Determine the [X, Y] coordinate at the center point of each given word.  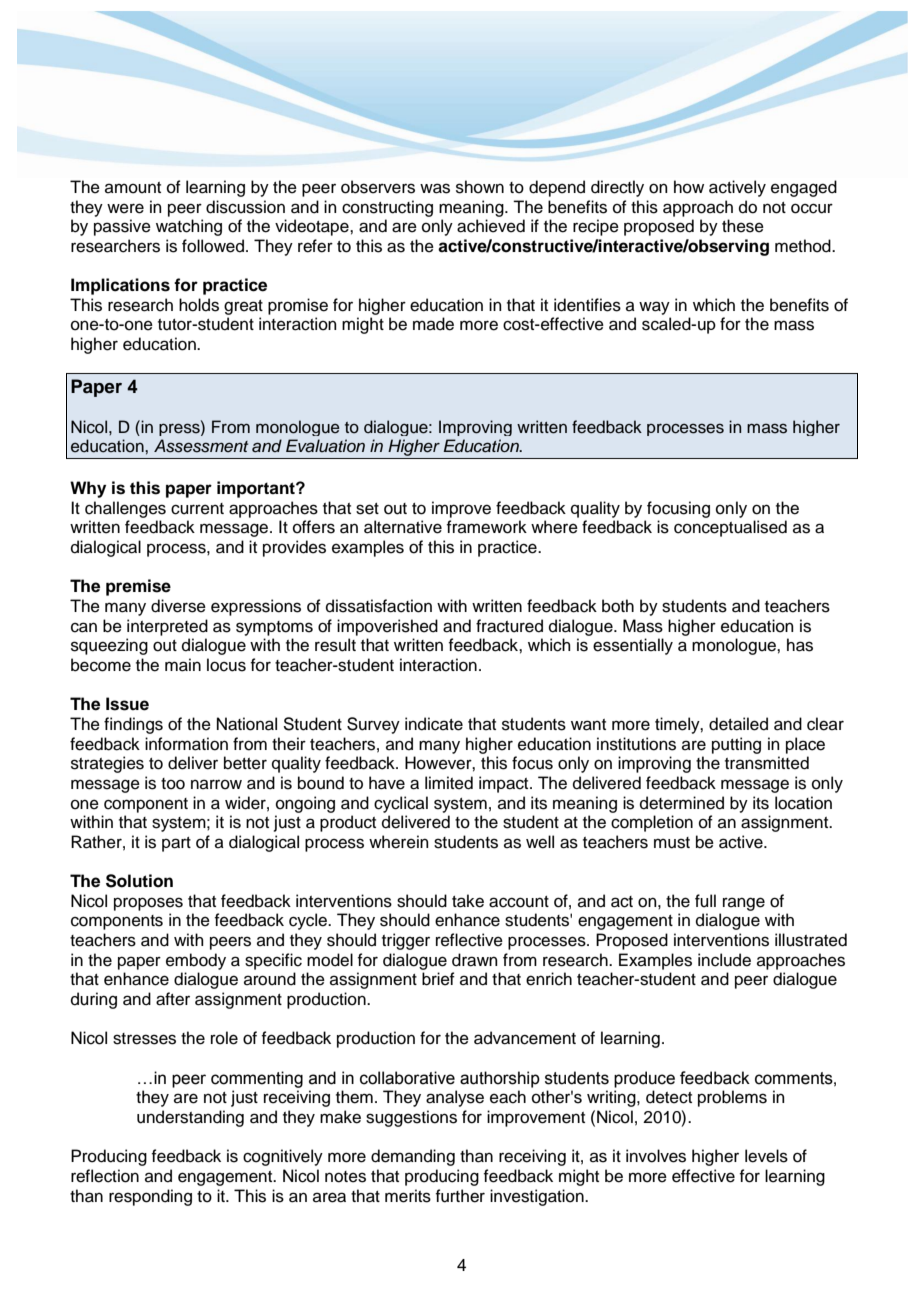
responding [150, 1197]
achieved [491, 226]
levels [766, 1156]
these [743, 226]
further [460, 1196]
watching [189, 227]
